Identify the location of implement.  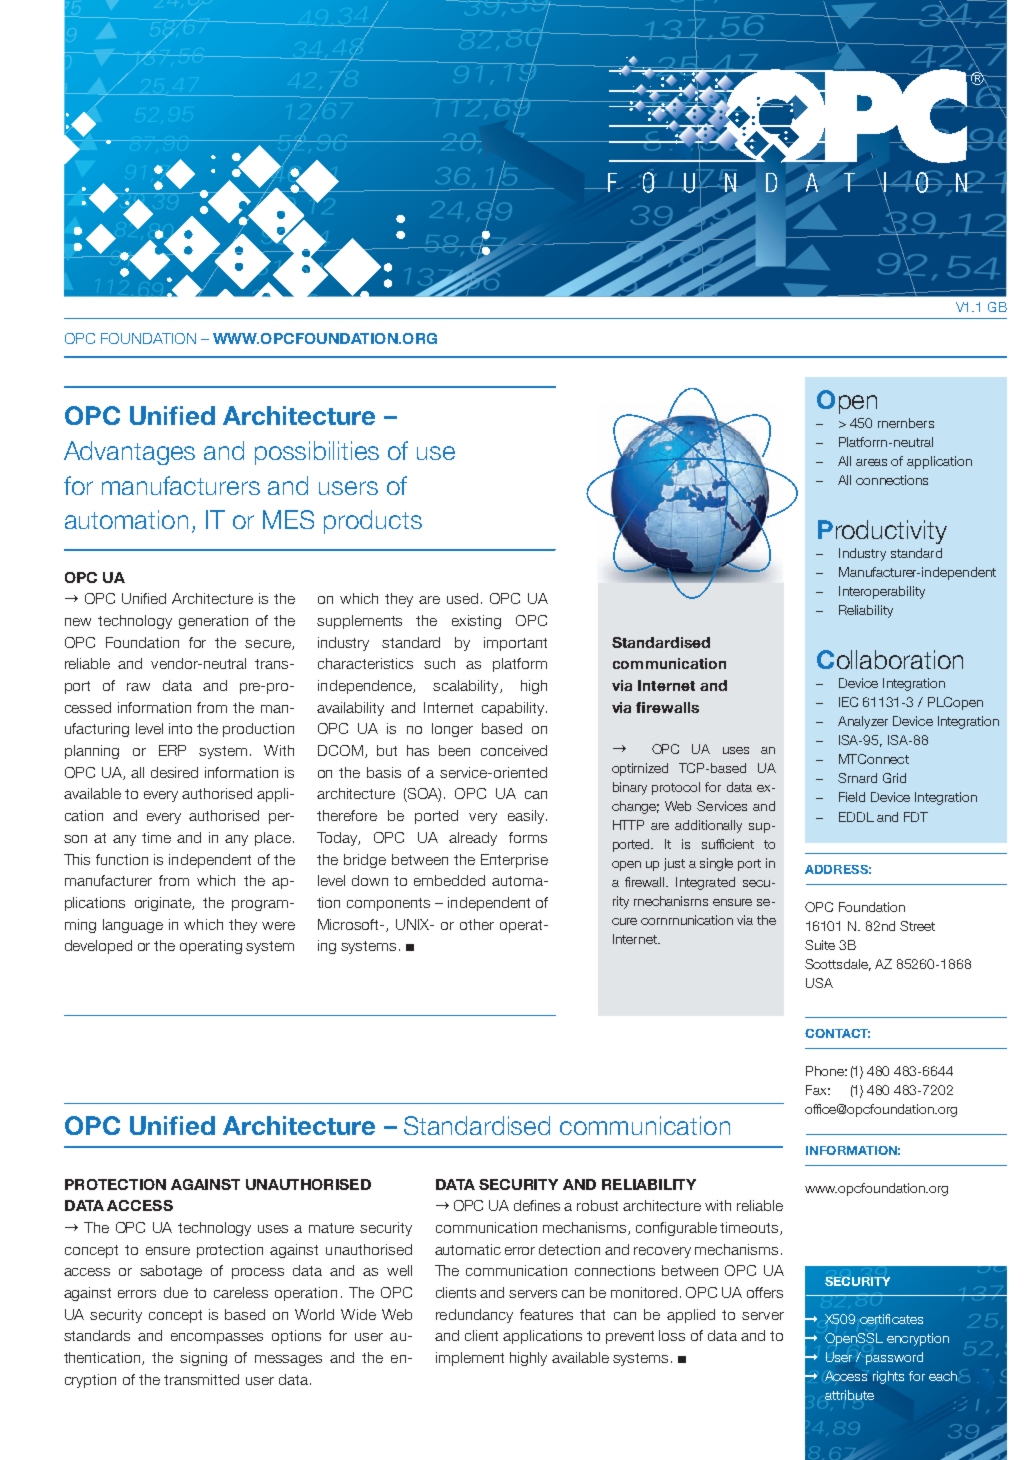
(470, 1359).
